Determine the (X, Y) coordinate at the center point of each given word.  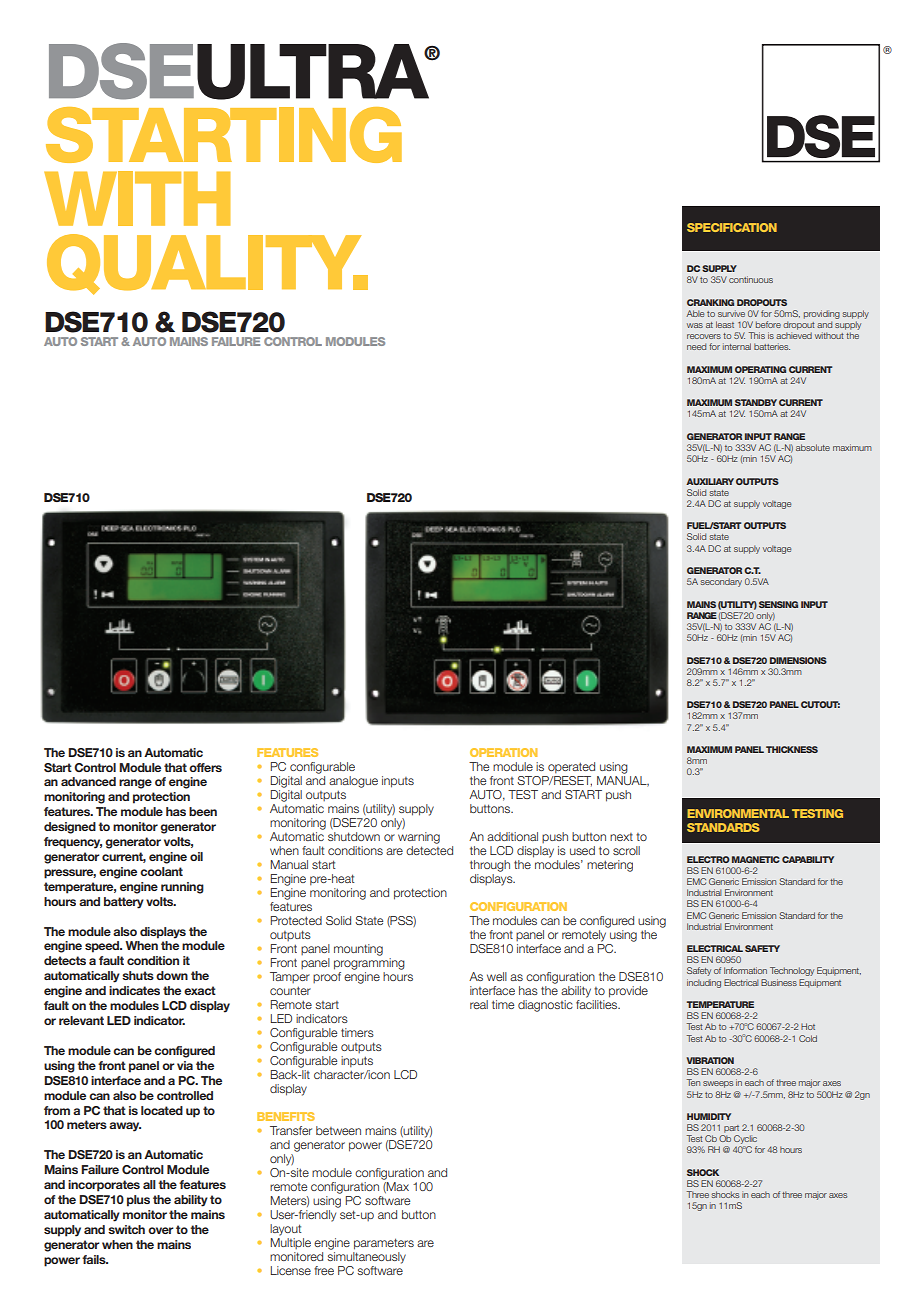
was (695, 325)
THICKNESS (792, 749)
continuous (751, 279)
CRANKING (710, 302)
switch (126, 1229)
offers (205, 767)
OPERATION (503, 752)
